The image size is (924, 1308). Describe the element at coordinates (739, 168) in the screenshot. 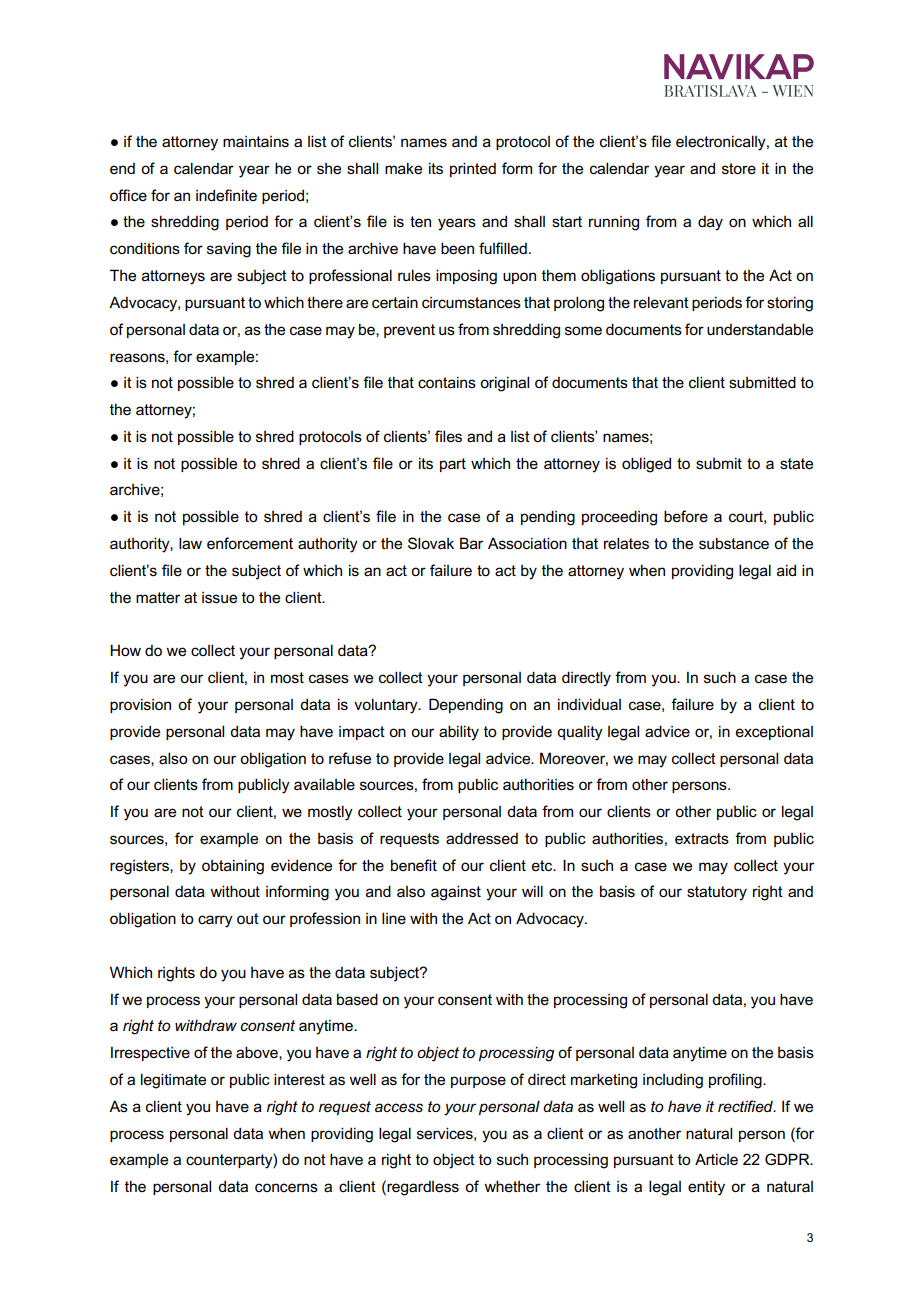

I see `store` at that location.
